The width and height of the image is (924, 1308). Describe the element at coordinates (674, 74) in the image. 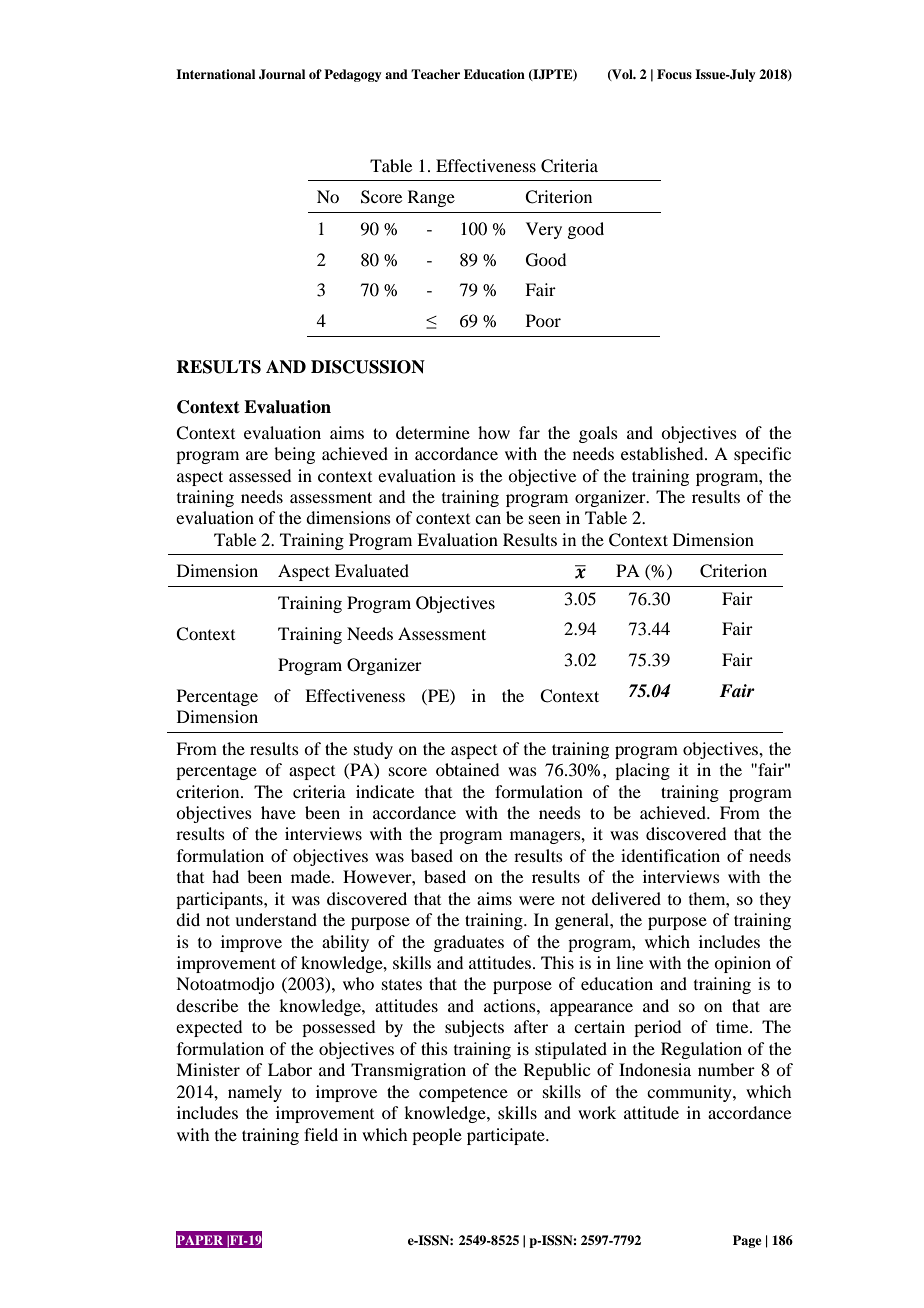

I see `Focus` at that location.
